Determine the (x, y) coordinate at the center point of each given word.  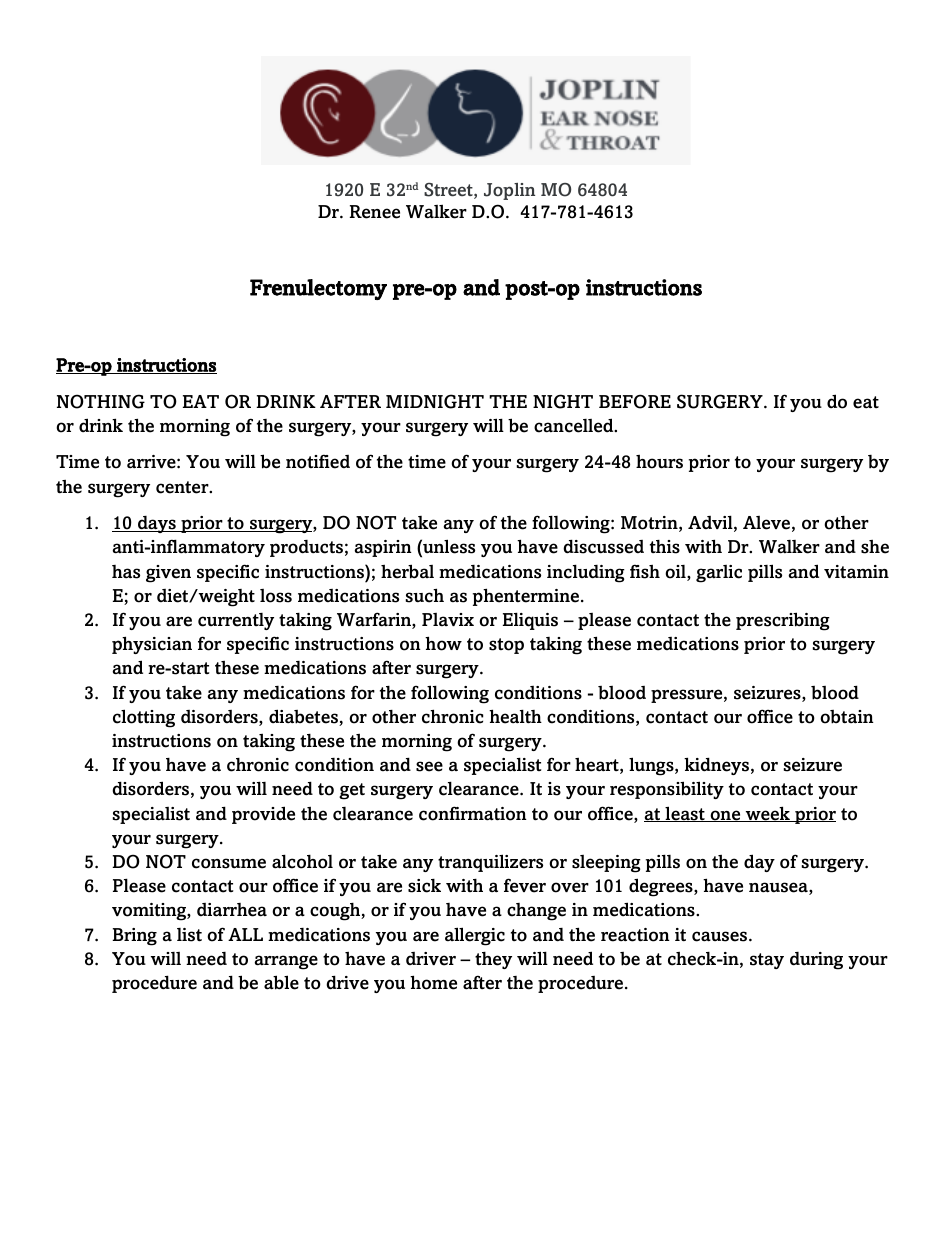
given (168, 574)
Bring (134, 937)
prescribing (783, 621)
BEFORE (635, 401)
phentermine (526, 597)
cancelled (575, 425)
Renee (375, 212)
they (493, 960)
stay (767, 961)
